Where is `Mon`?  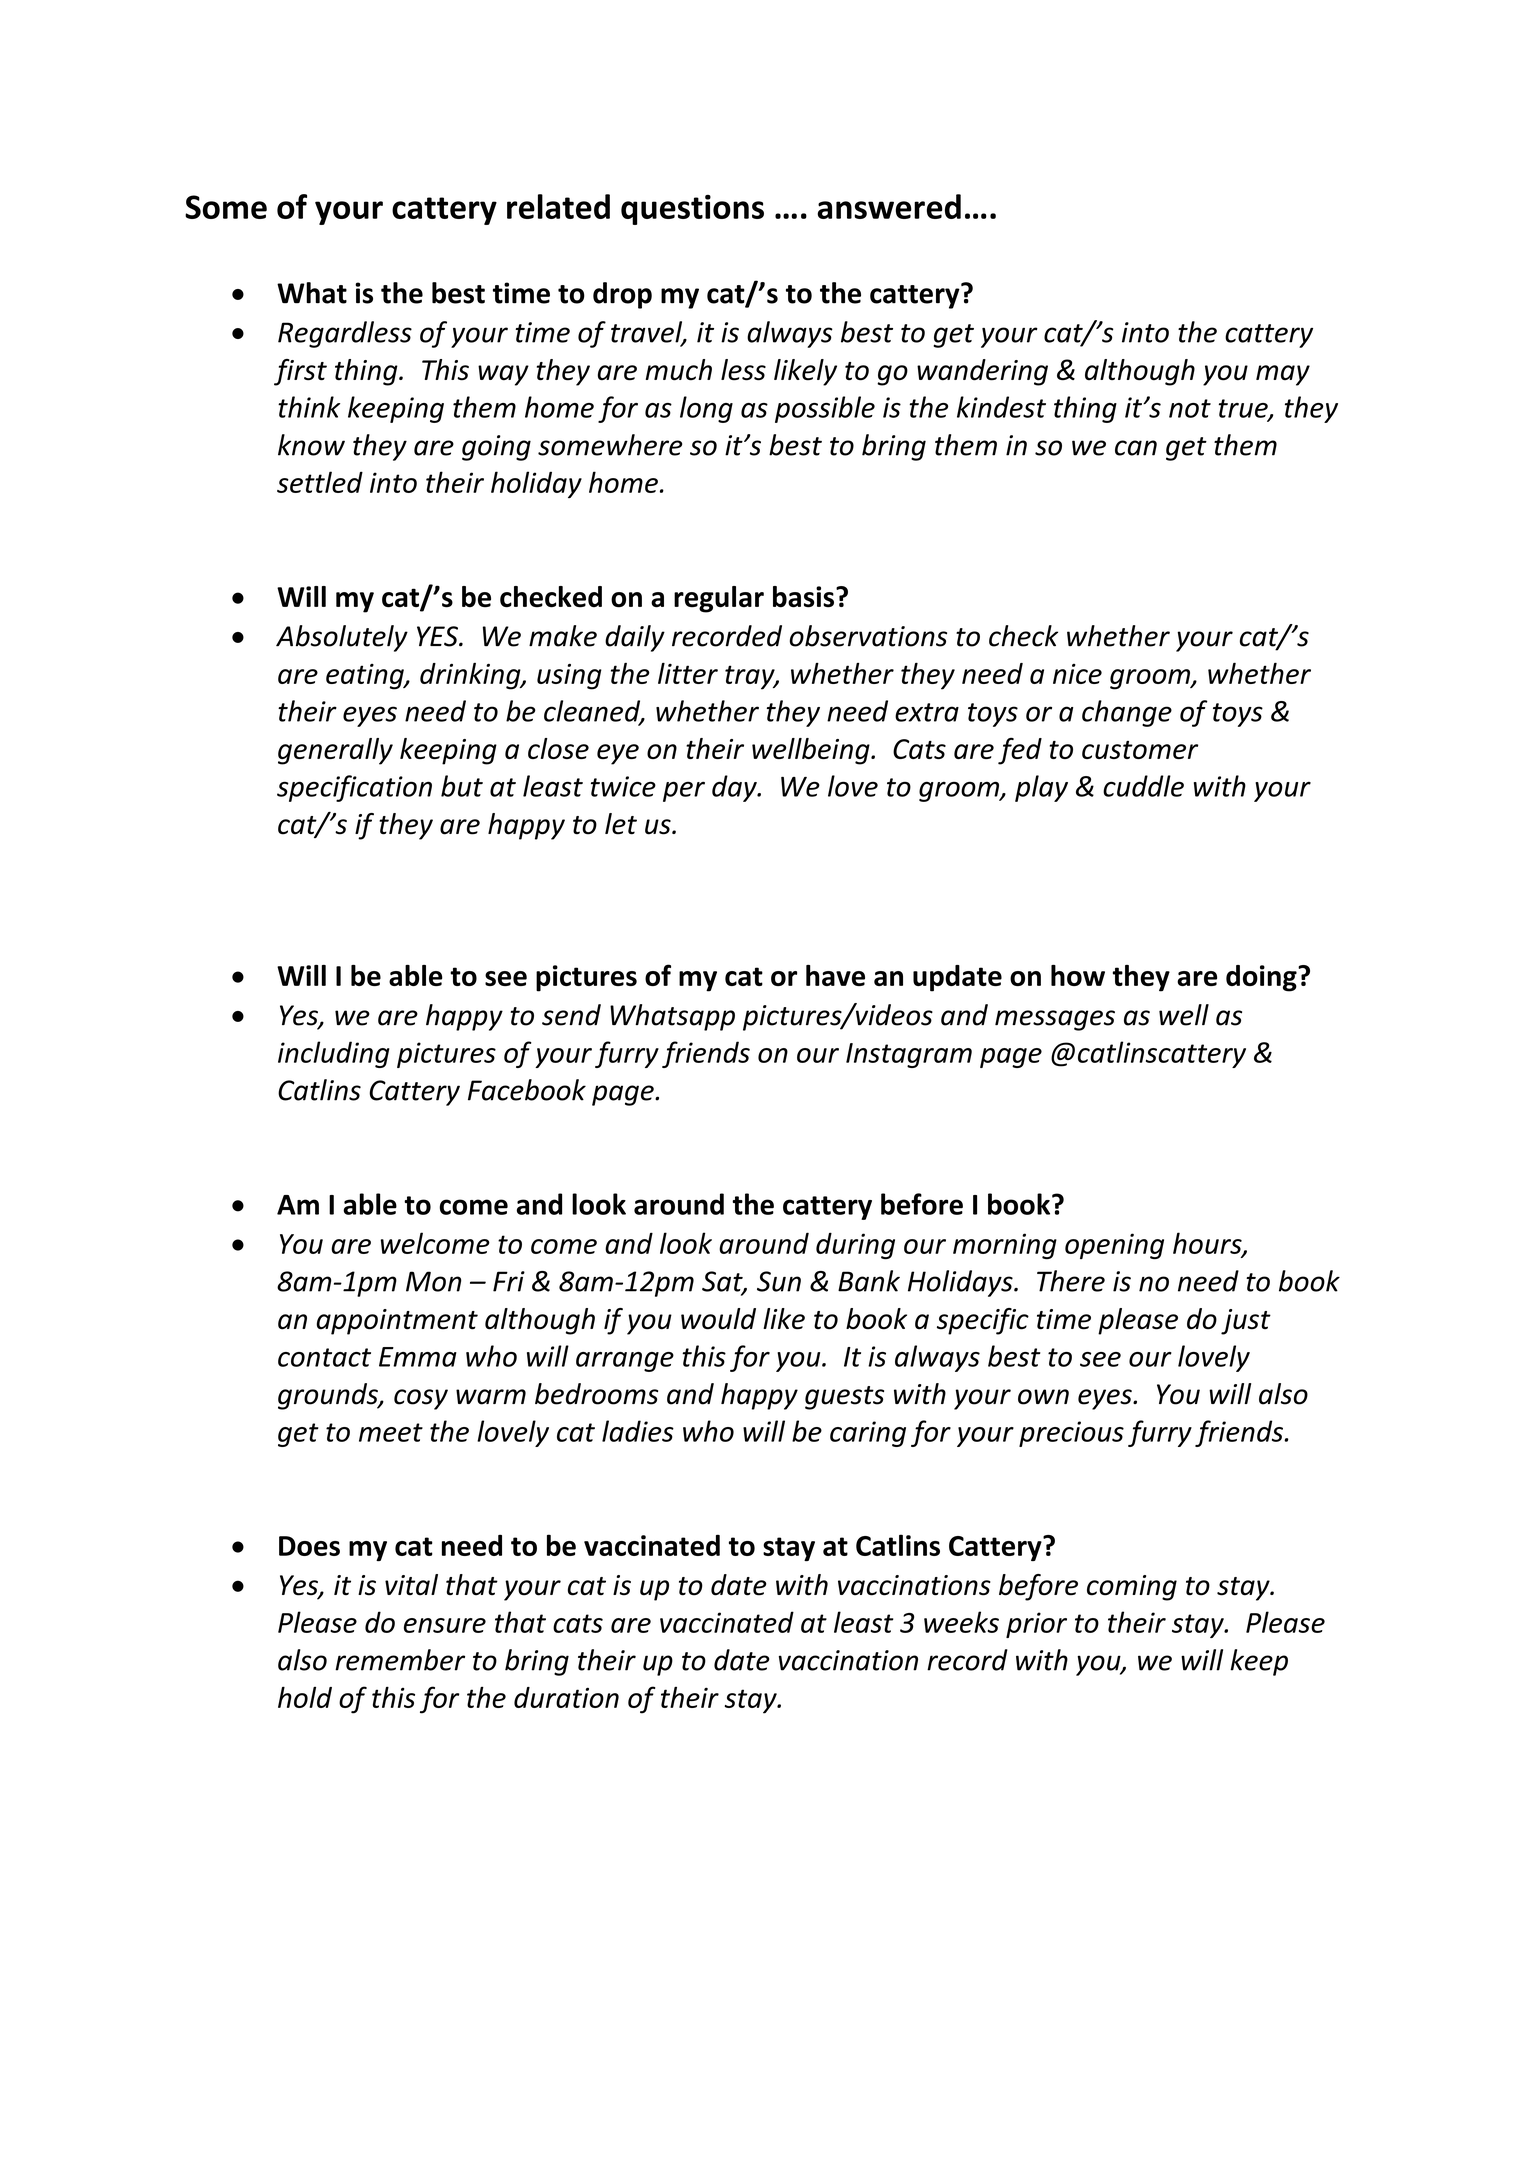 Mon is located at coordinates (433, 1281).
